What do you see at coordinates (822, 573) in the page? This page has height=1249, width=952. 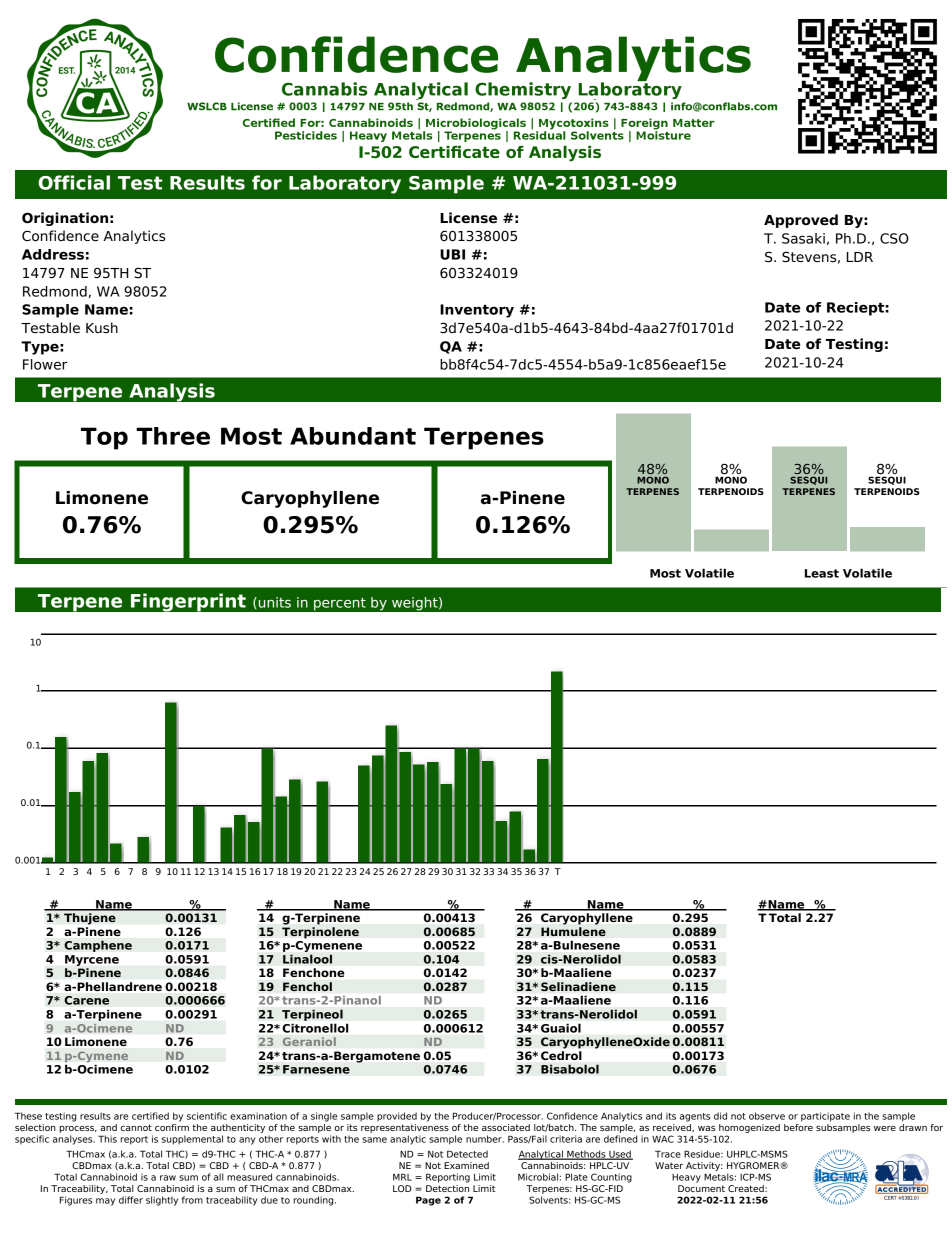 I see `Least` at bounding box center [822, 573].
